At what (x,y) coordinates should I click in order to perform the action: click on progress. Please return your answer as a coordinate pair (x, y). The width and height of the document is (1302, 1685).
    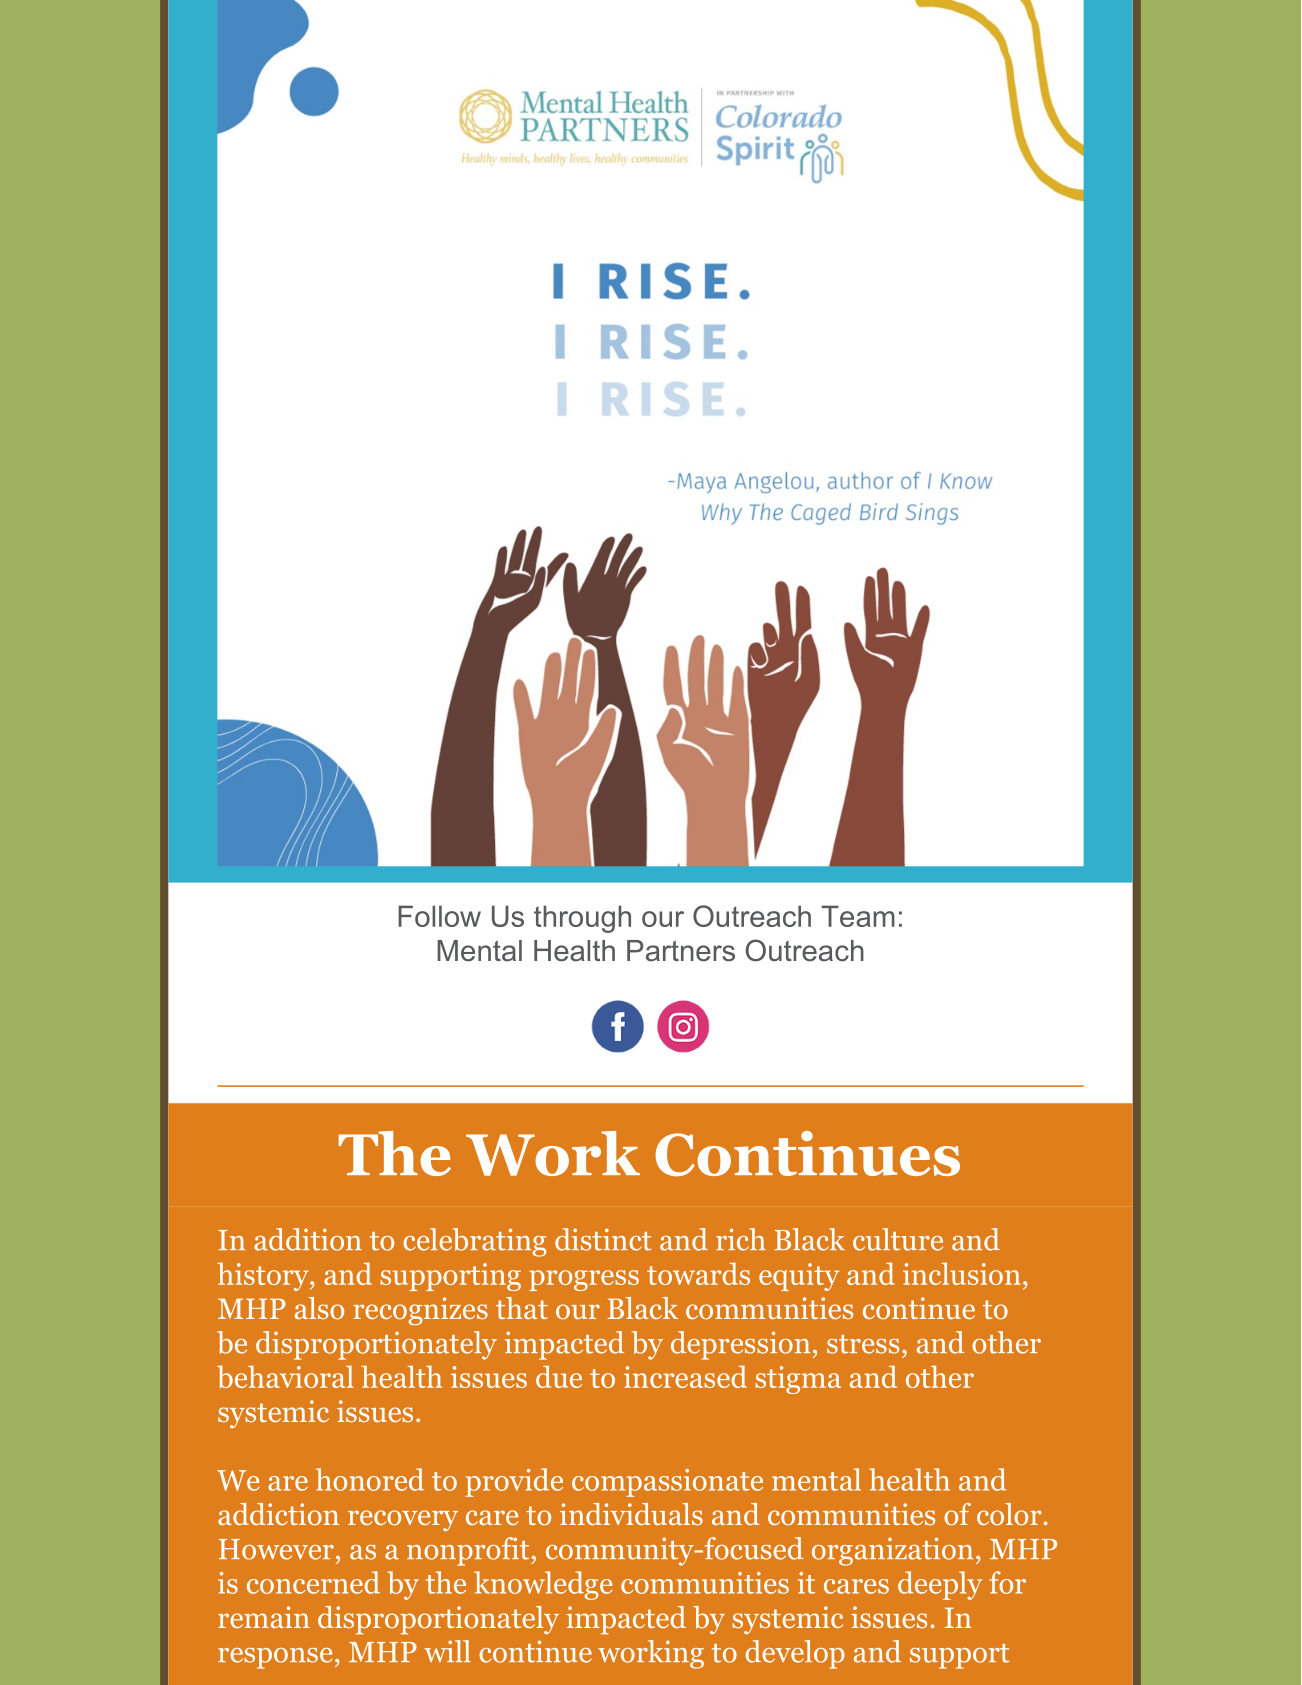
    Looking at the image, I should click on (584, 1280).
